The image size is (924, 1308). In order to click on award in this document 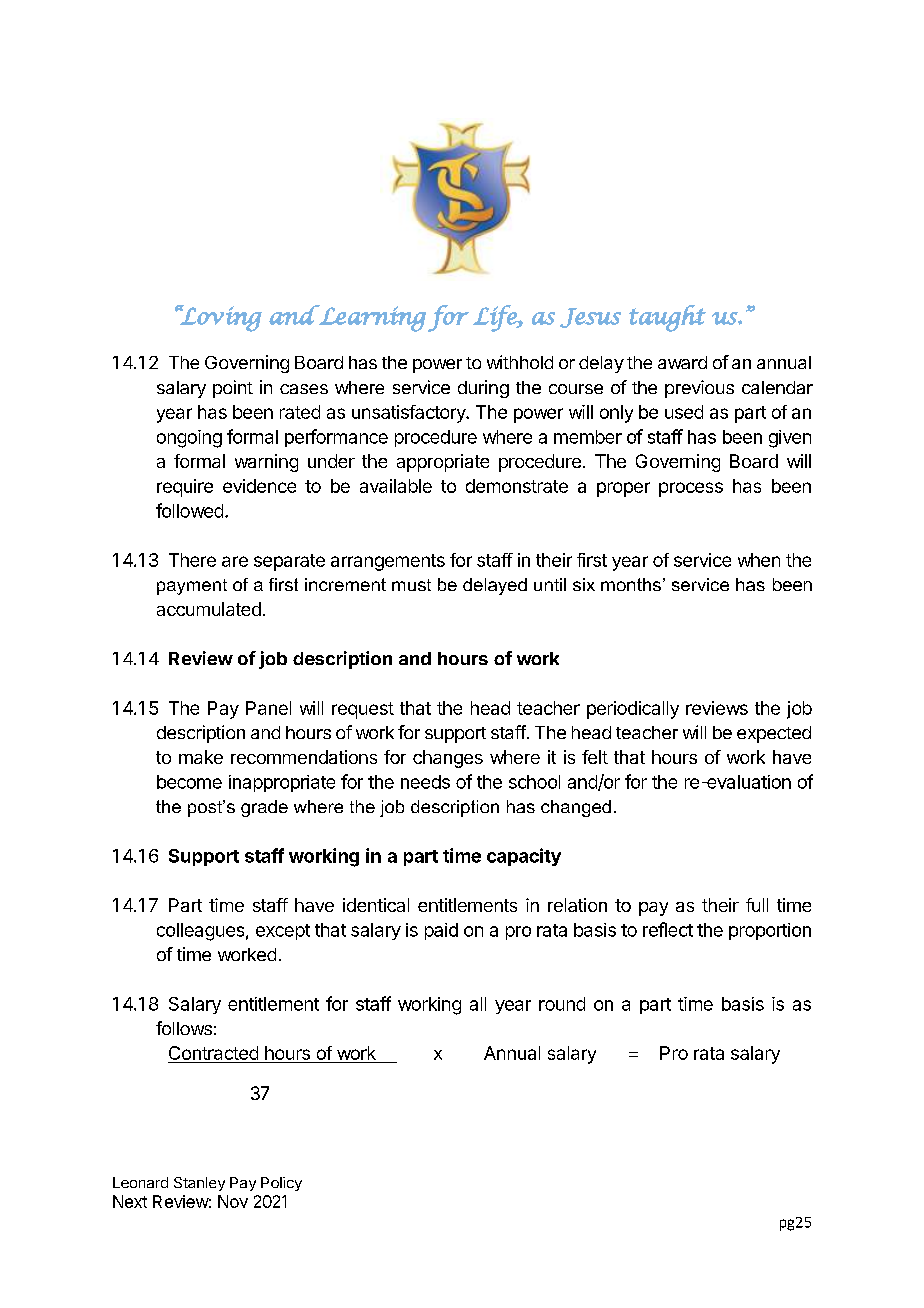, I will do `click(682, 362)`.
